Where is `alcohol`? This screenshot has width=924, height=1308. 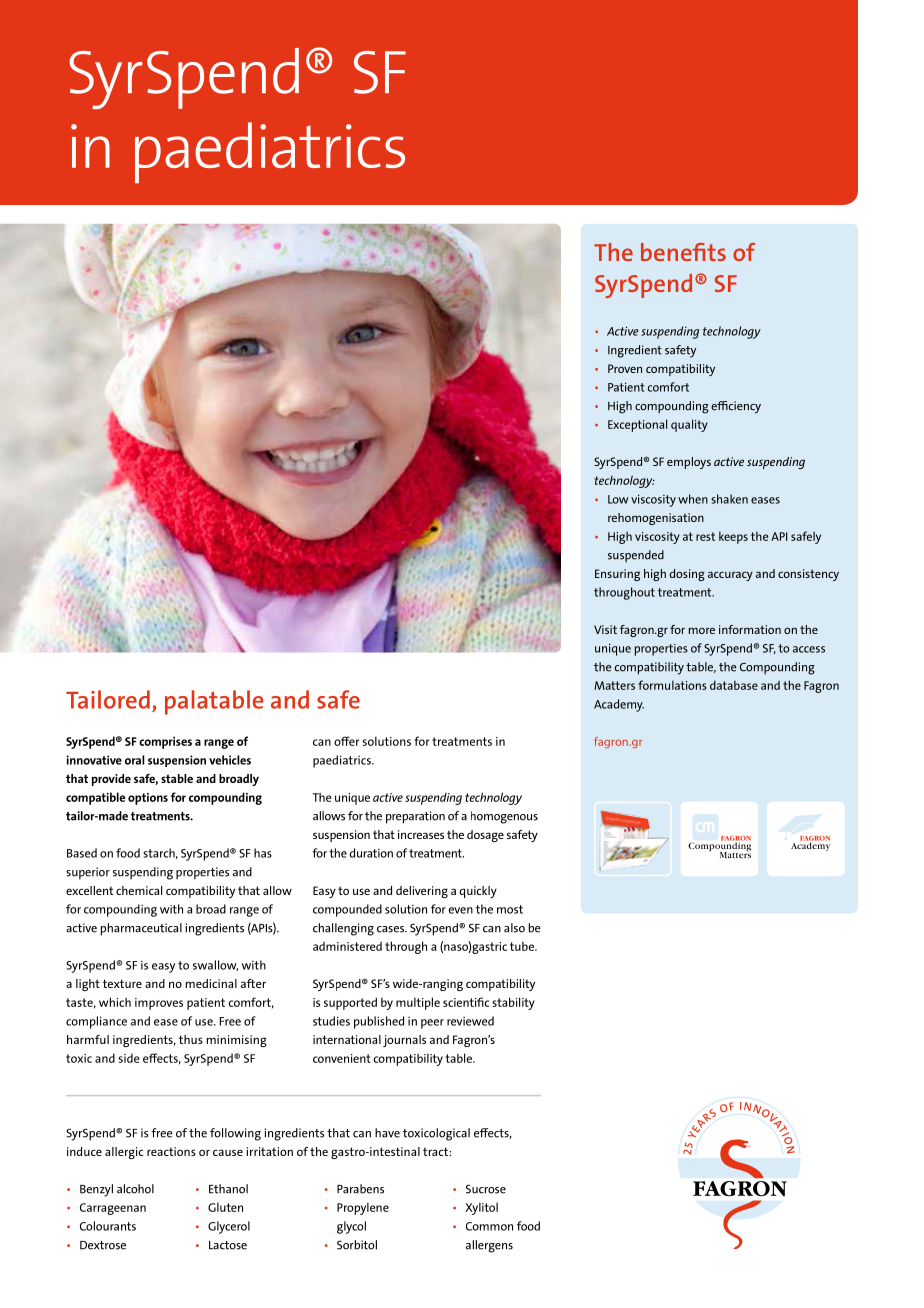 alcohol is located at coordinates (135, 1189).
